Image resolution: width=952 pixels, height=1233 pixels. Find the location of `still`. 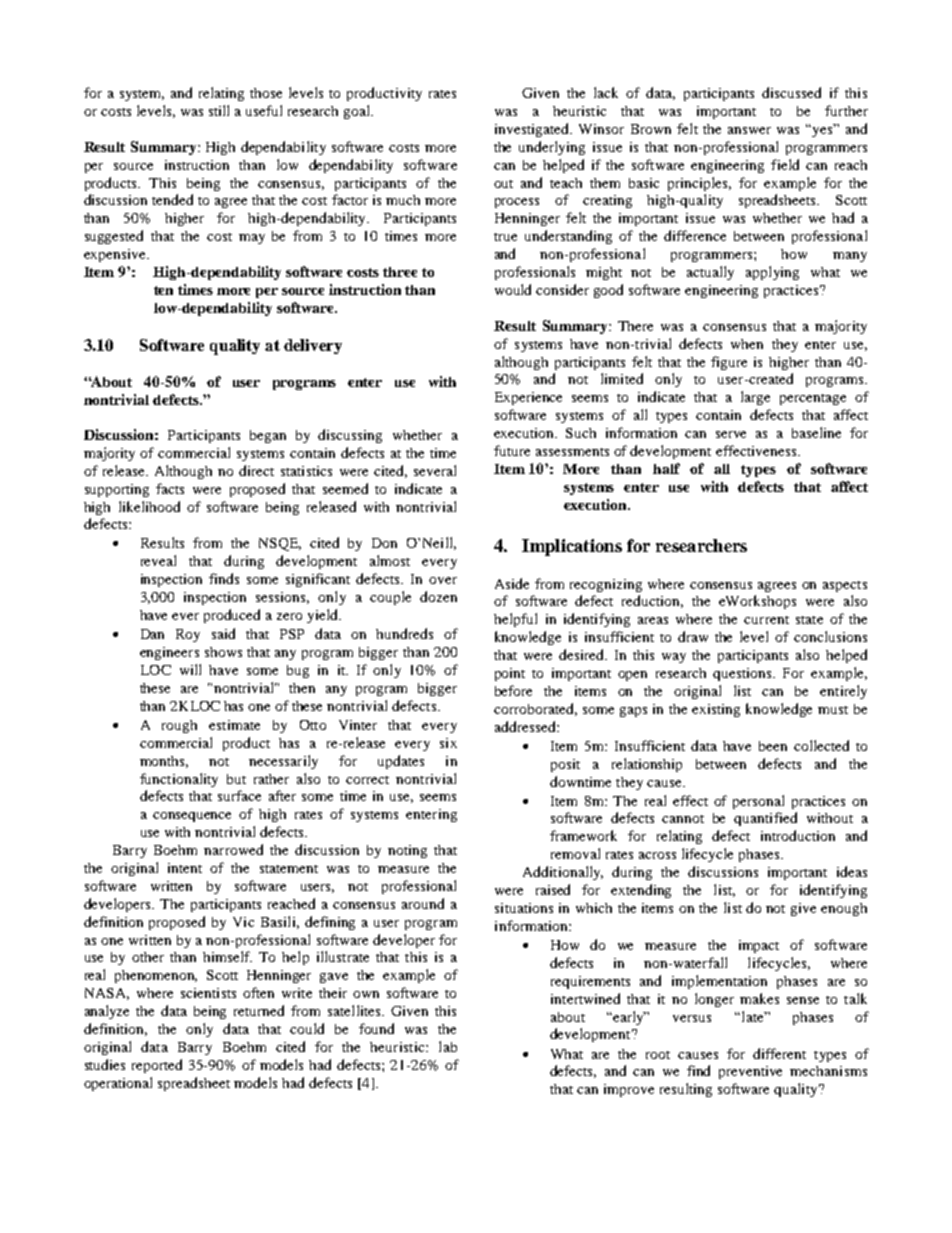

still is located at coordinates (219, 110).
